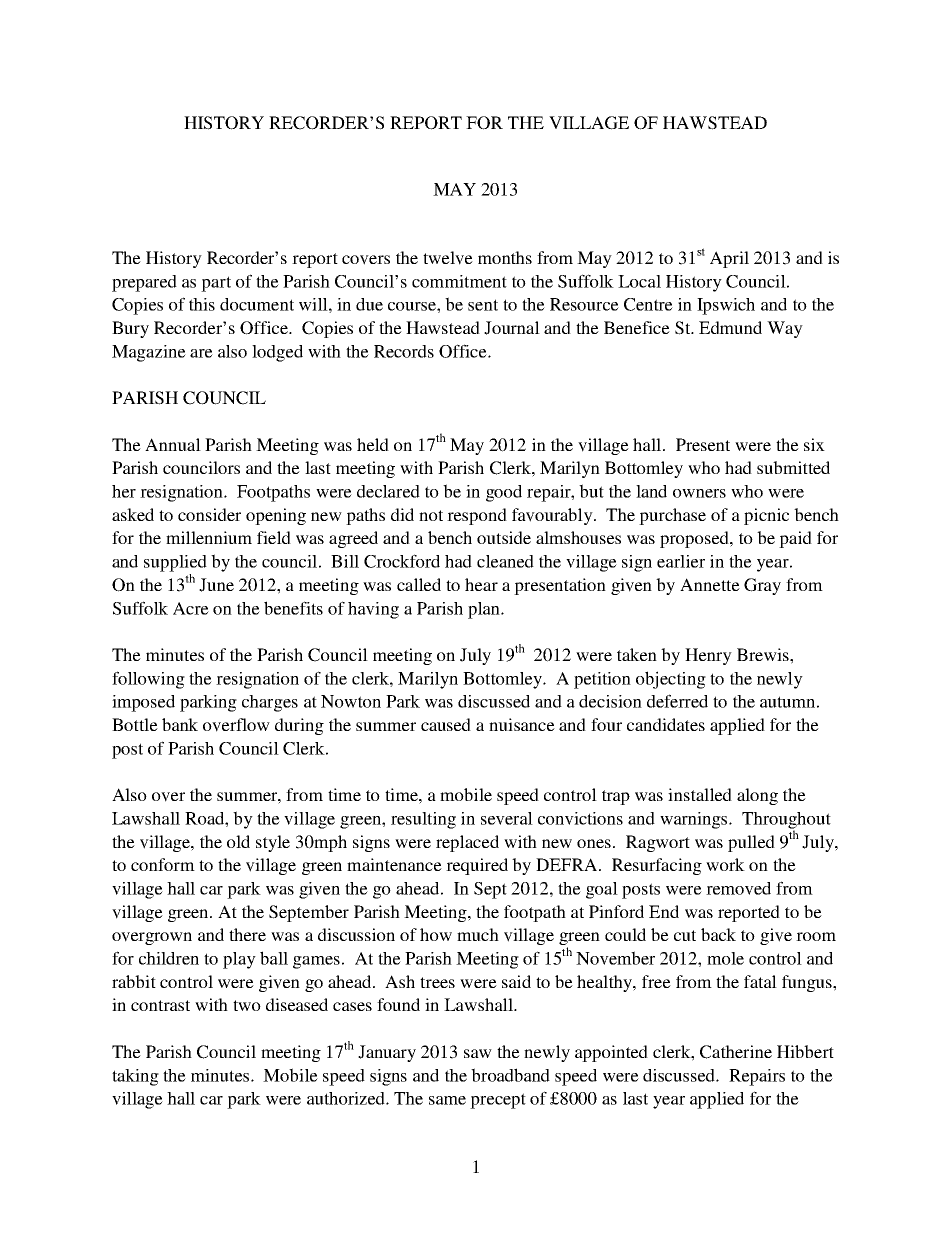 Image resolution: width=952 pixels, height=1233 pixels. What do you see at coordinates (708, 656) in the document?
I see `Henry` at bounding box center [708, 656].
